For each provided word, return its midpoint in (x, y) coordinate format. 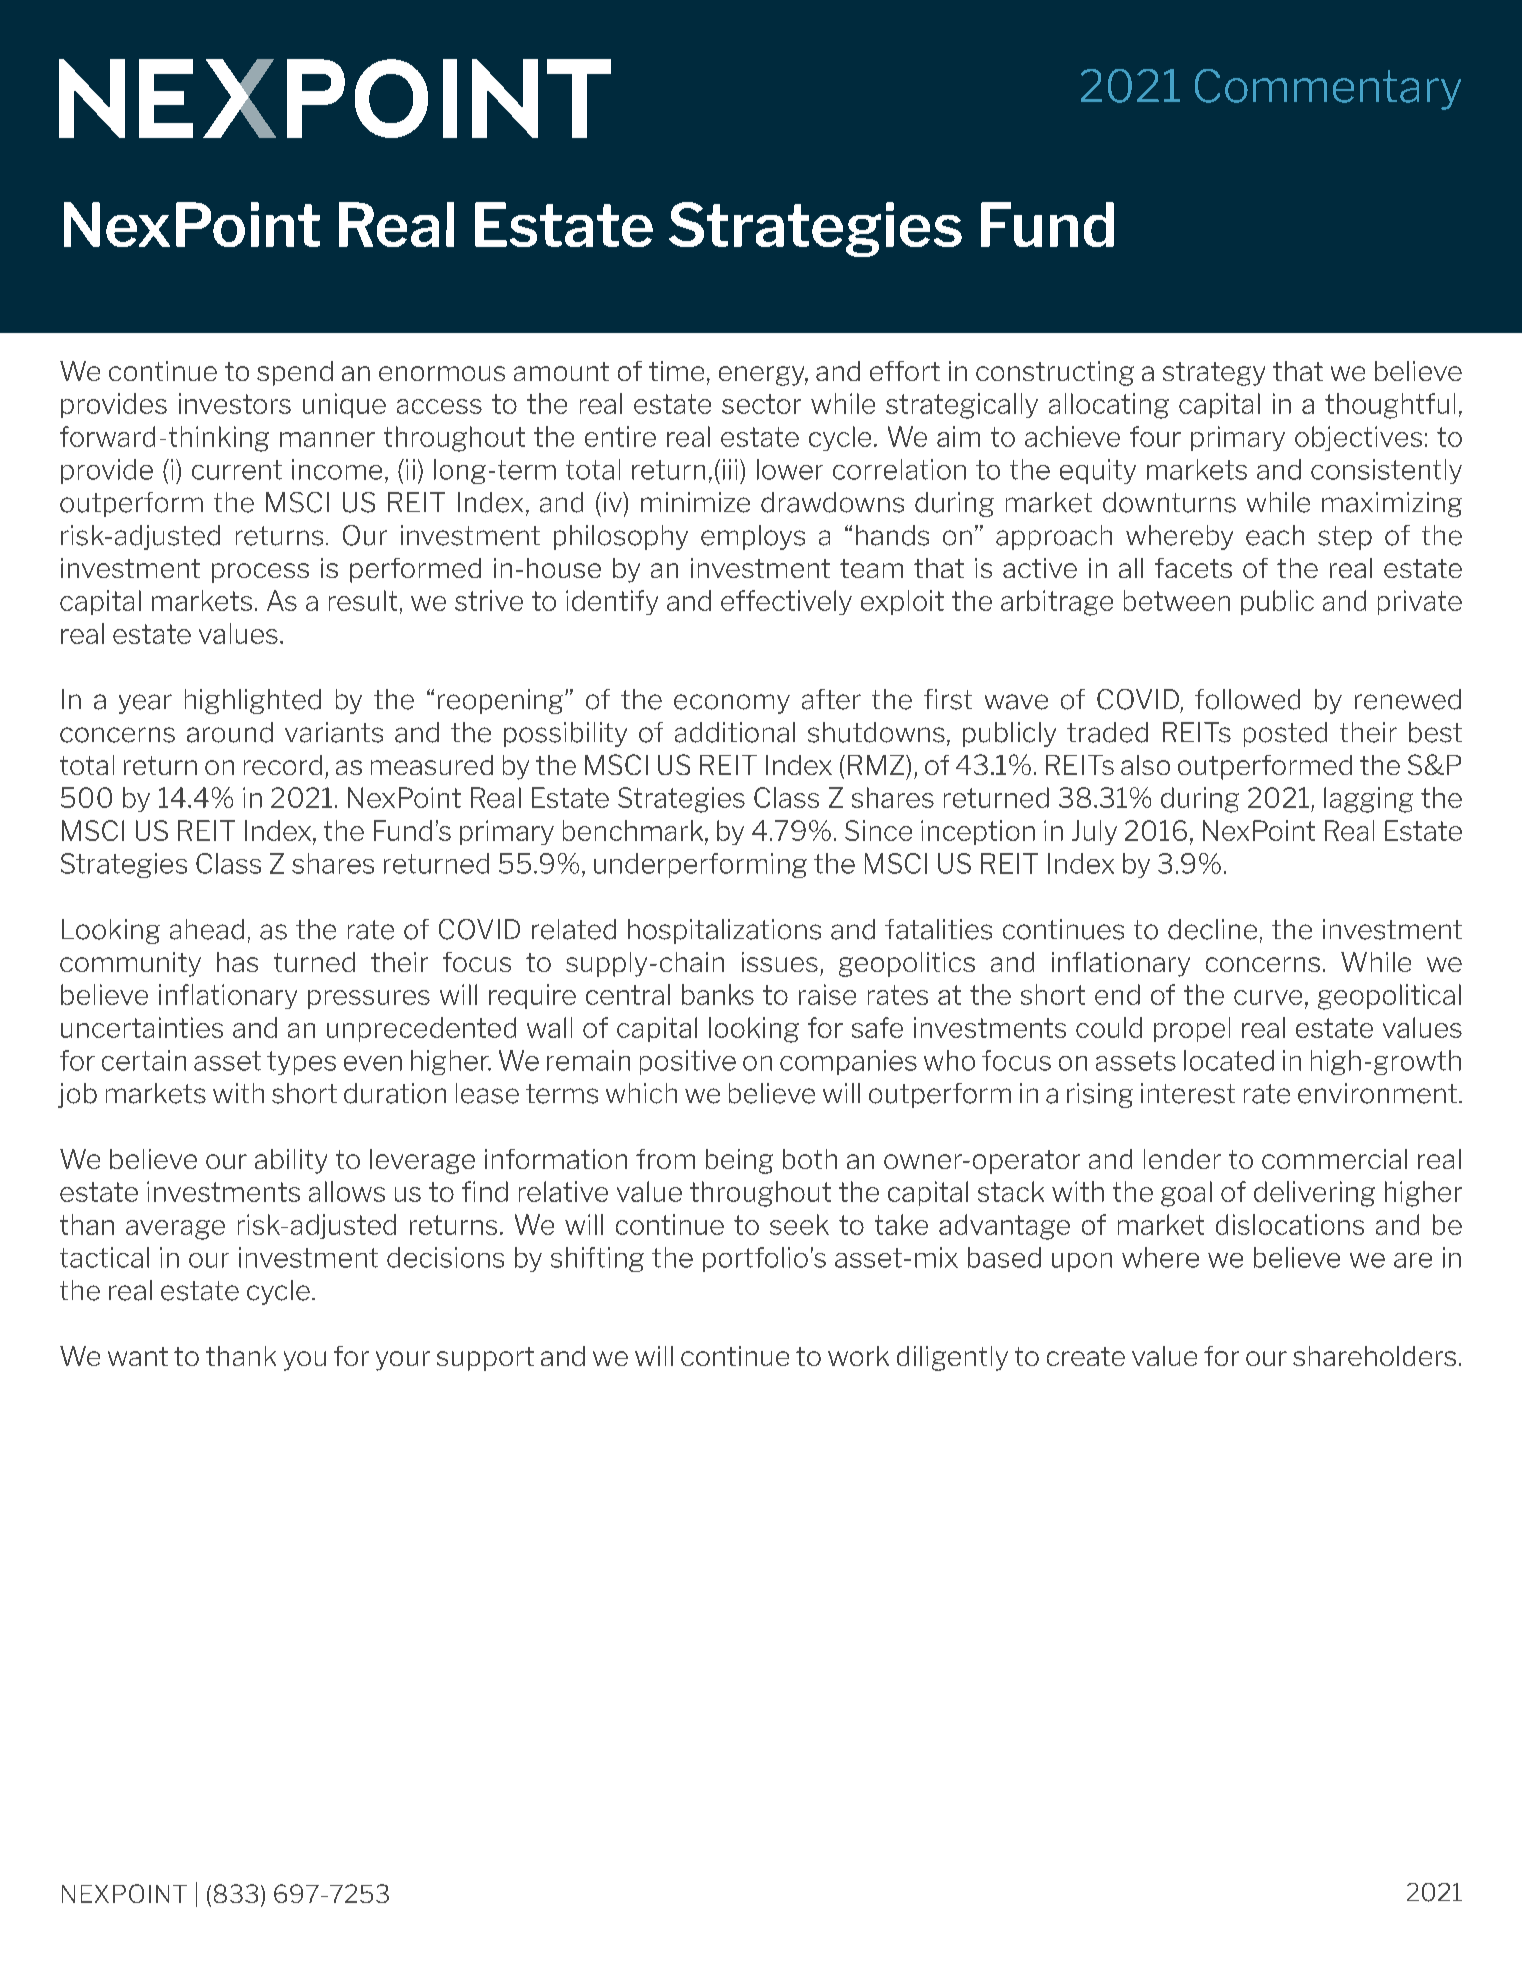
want (138, 1356)
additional (735, 732)
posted (1285, 734)
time (676, 371)
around (230, 732)
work (858, 1356)
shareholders (1374, 1356)
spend (295, 373)
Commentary (1328, 89)
